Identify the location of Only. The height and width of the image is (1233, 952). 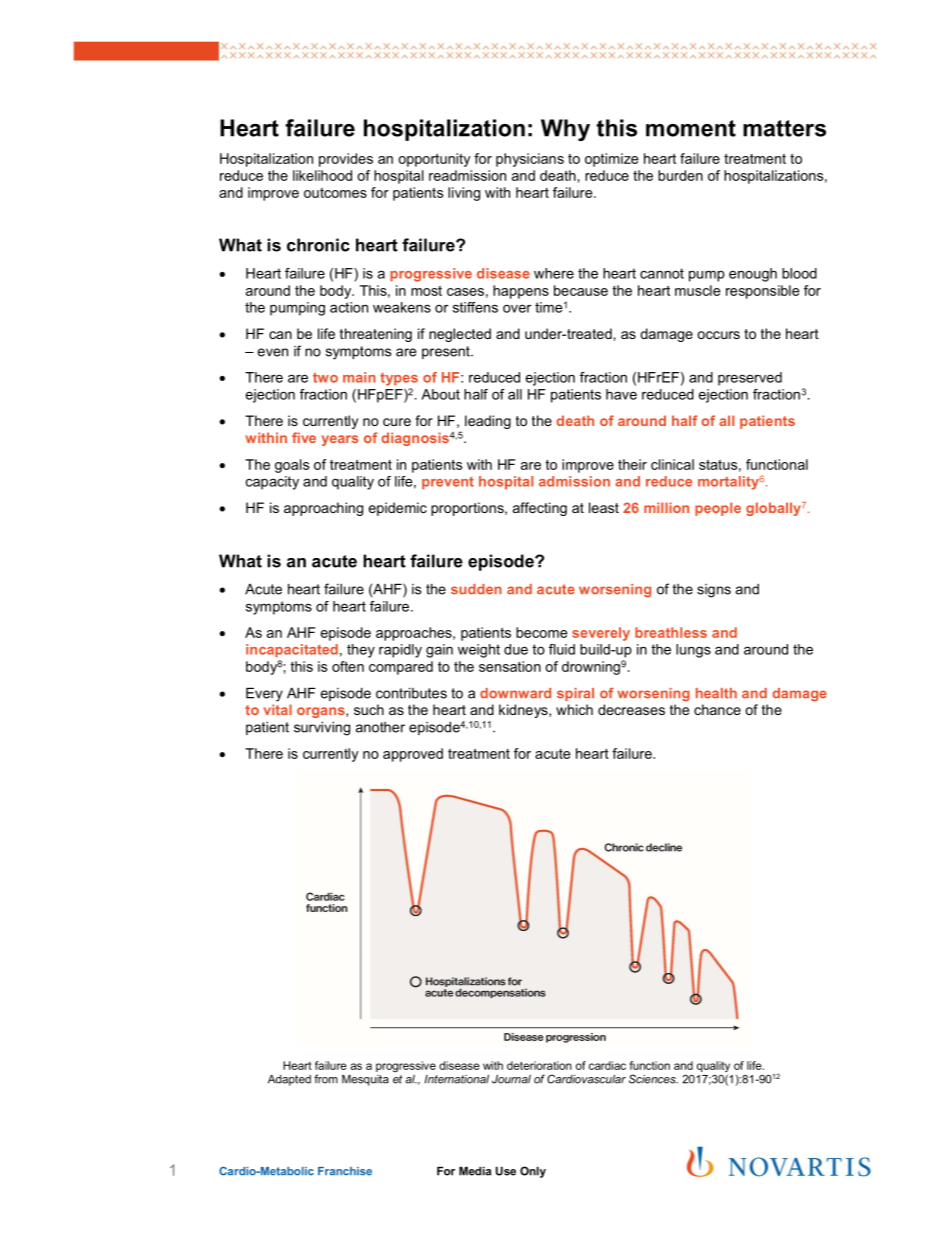
(533, 1172).
